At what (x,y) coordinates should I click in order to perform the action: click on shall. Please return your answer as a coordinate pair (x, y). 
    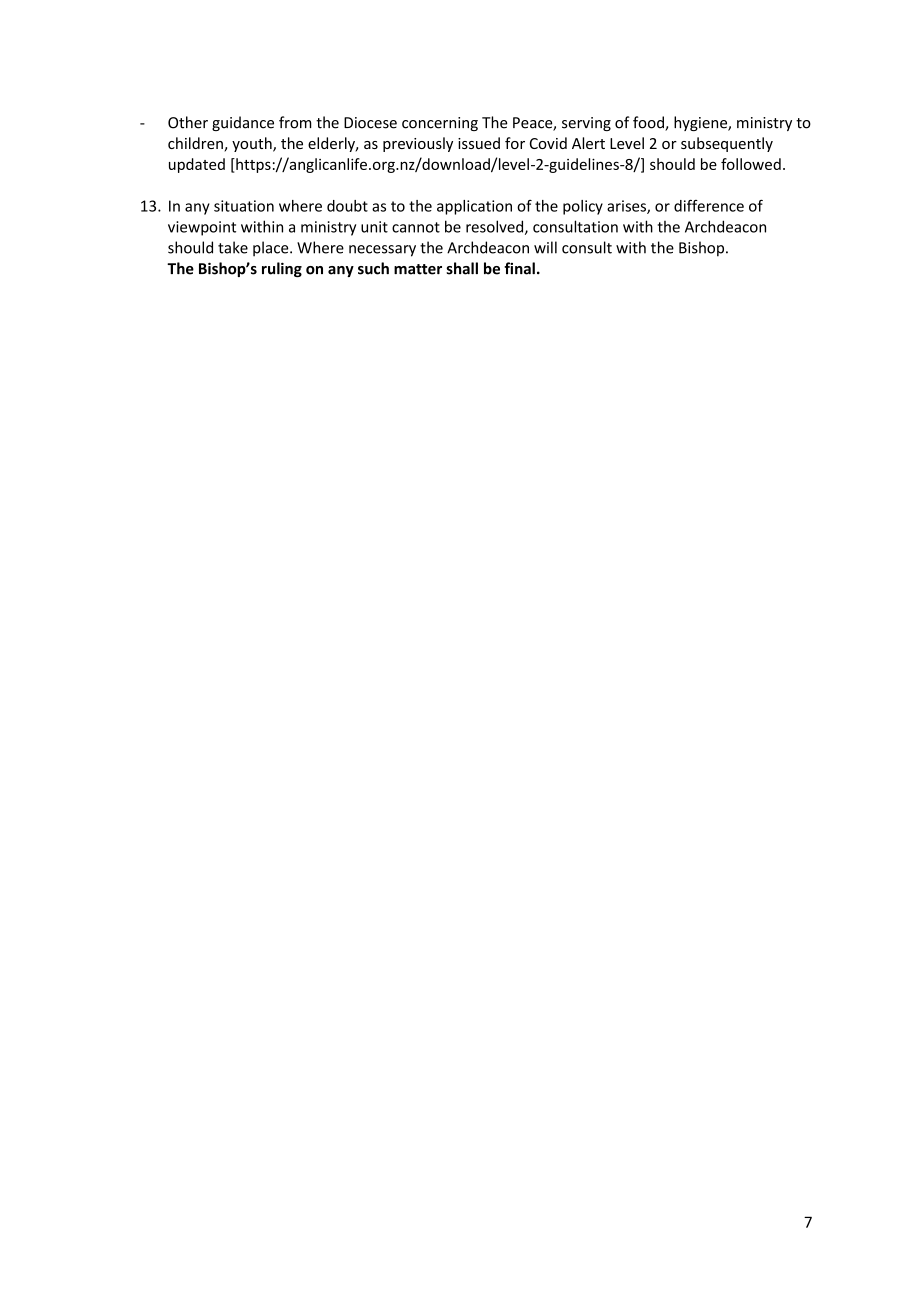
    Looking at the image, I should click on (462, 268).
